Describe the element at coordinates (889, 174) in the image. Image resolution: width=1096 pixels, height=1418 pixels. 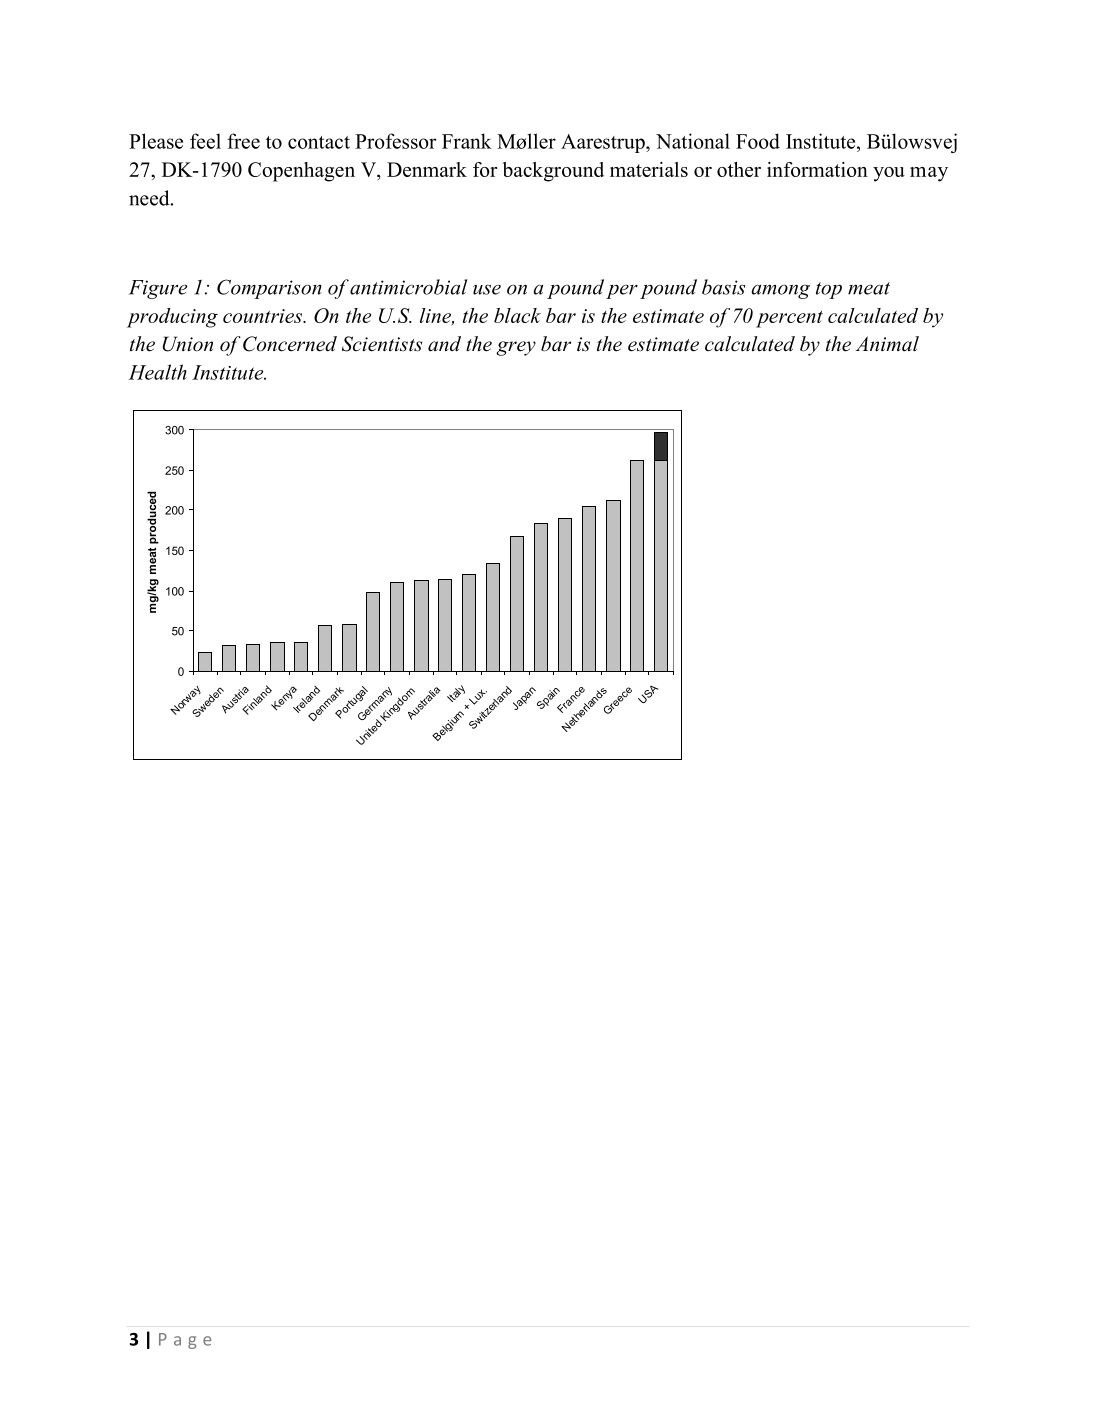
I see `you` at that location.
